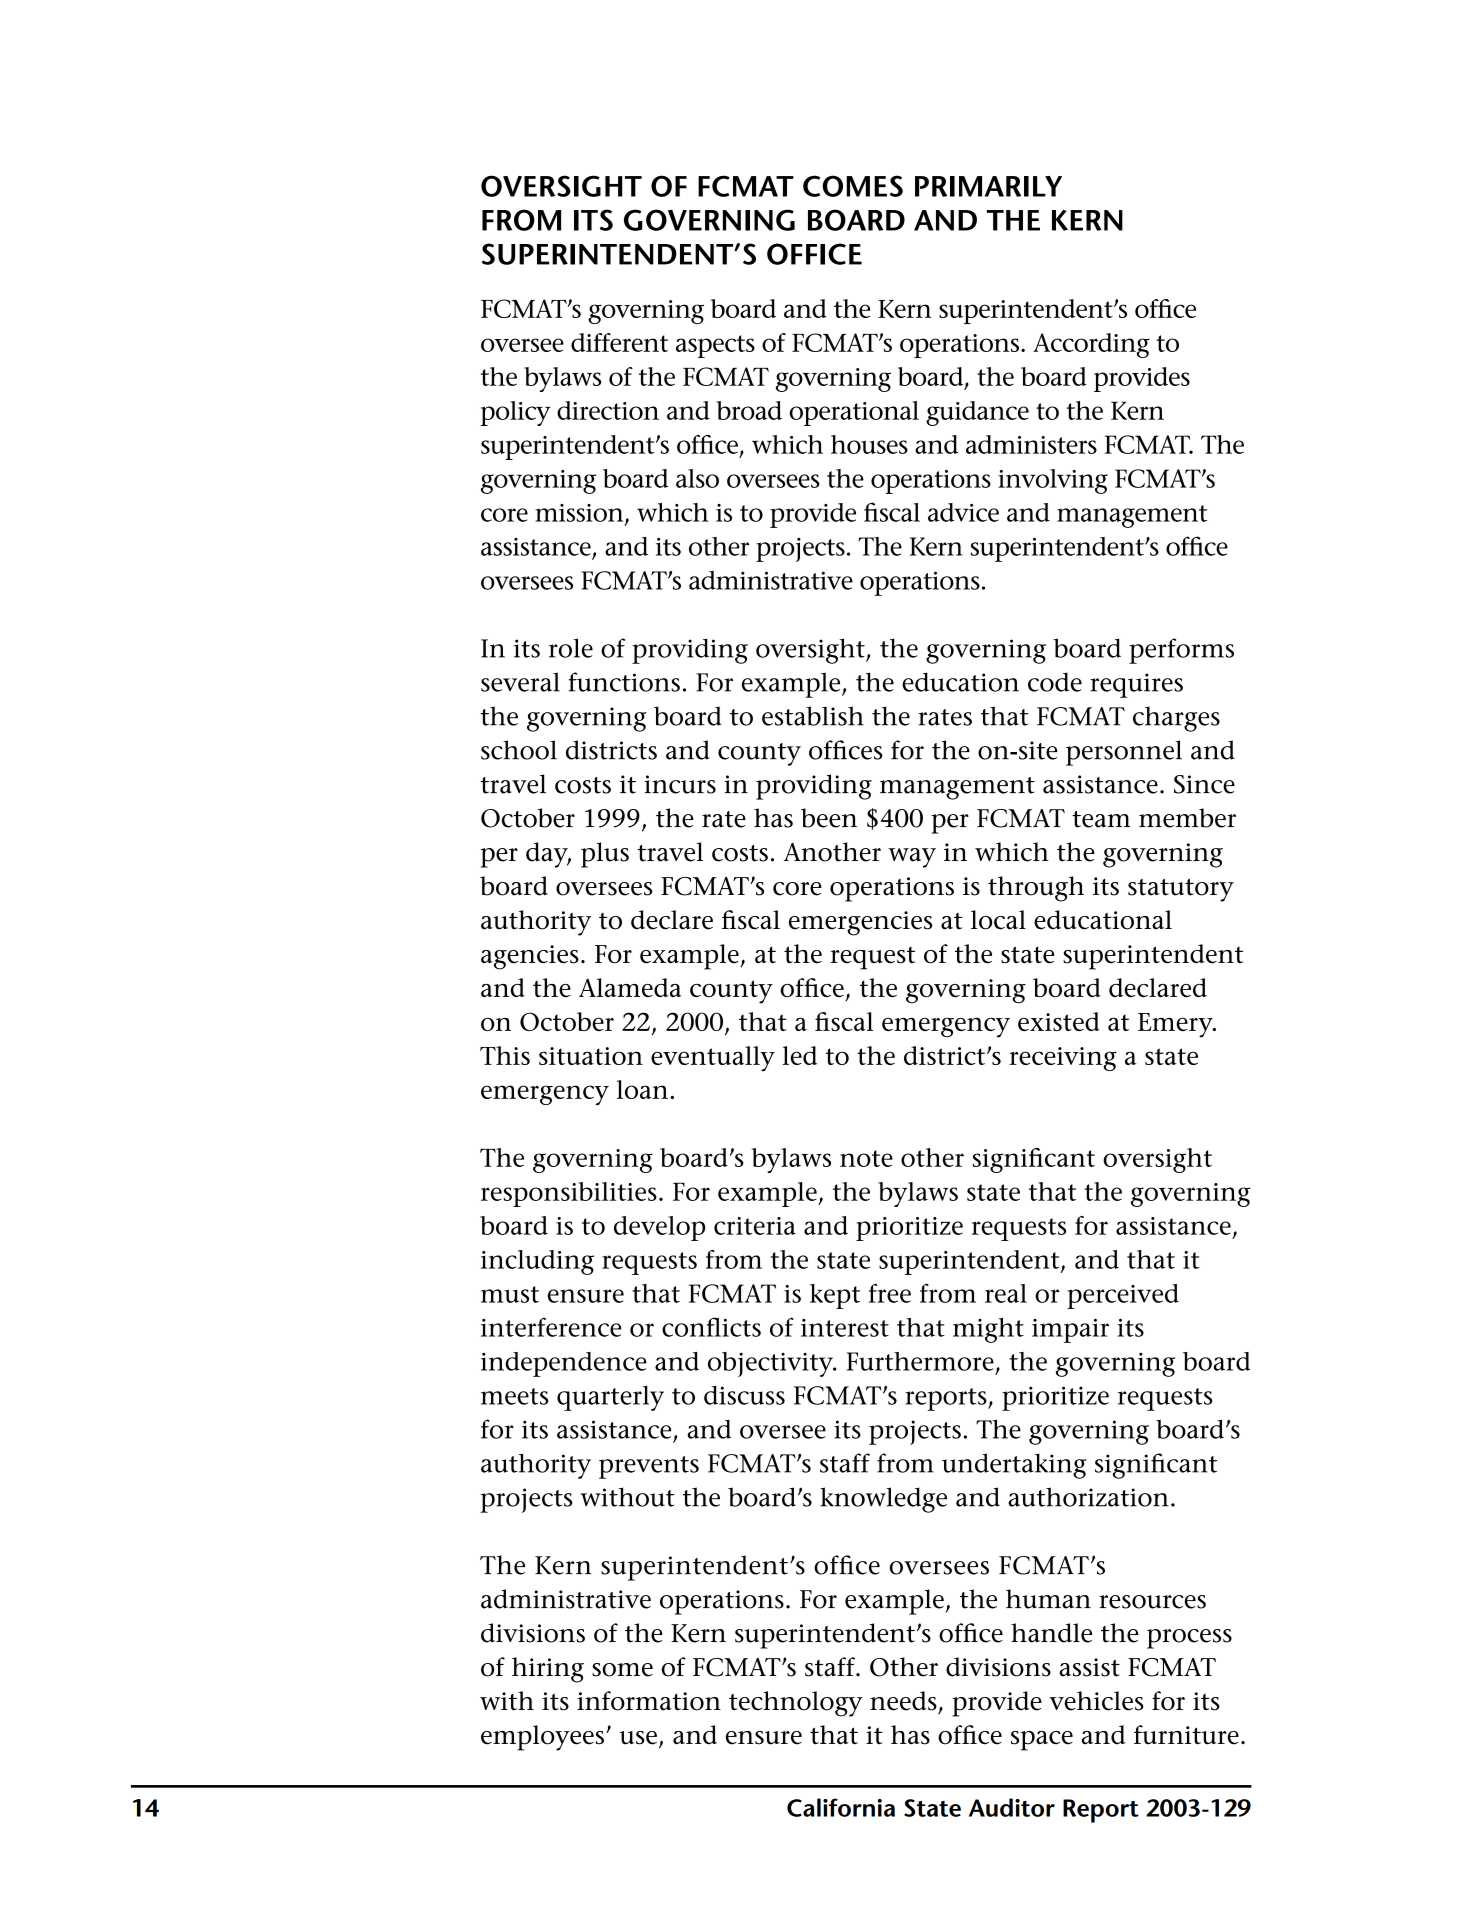 The width and height of the image is (1484, 1921). What do you see at coordinates (866, 1158) in the image?
I see `note` at bounding box center [866, 1158].
